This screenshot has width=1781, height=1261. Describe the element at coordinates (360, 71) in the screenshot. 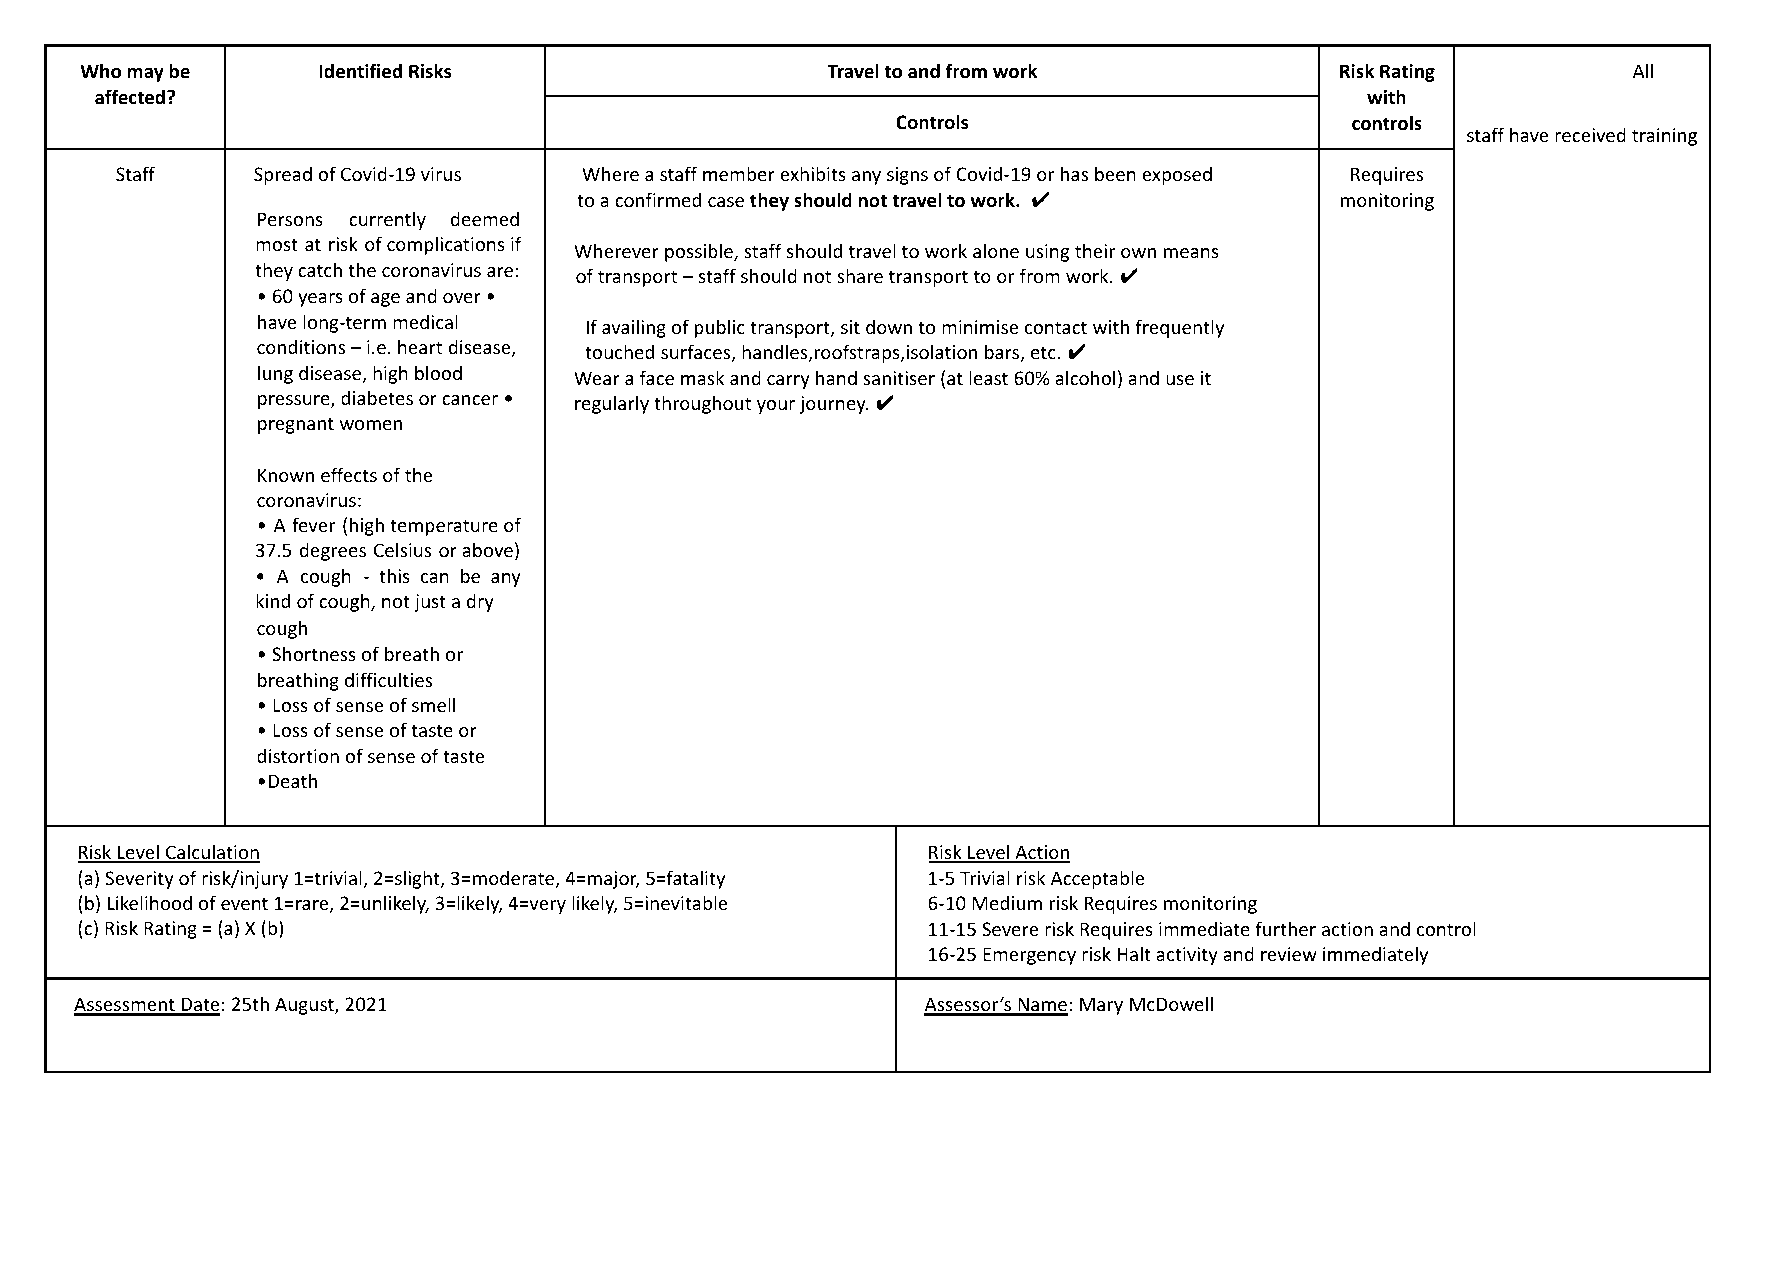

I see `Identified` at that location.
